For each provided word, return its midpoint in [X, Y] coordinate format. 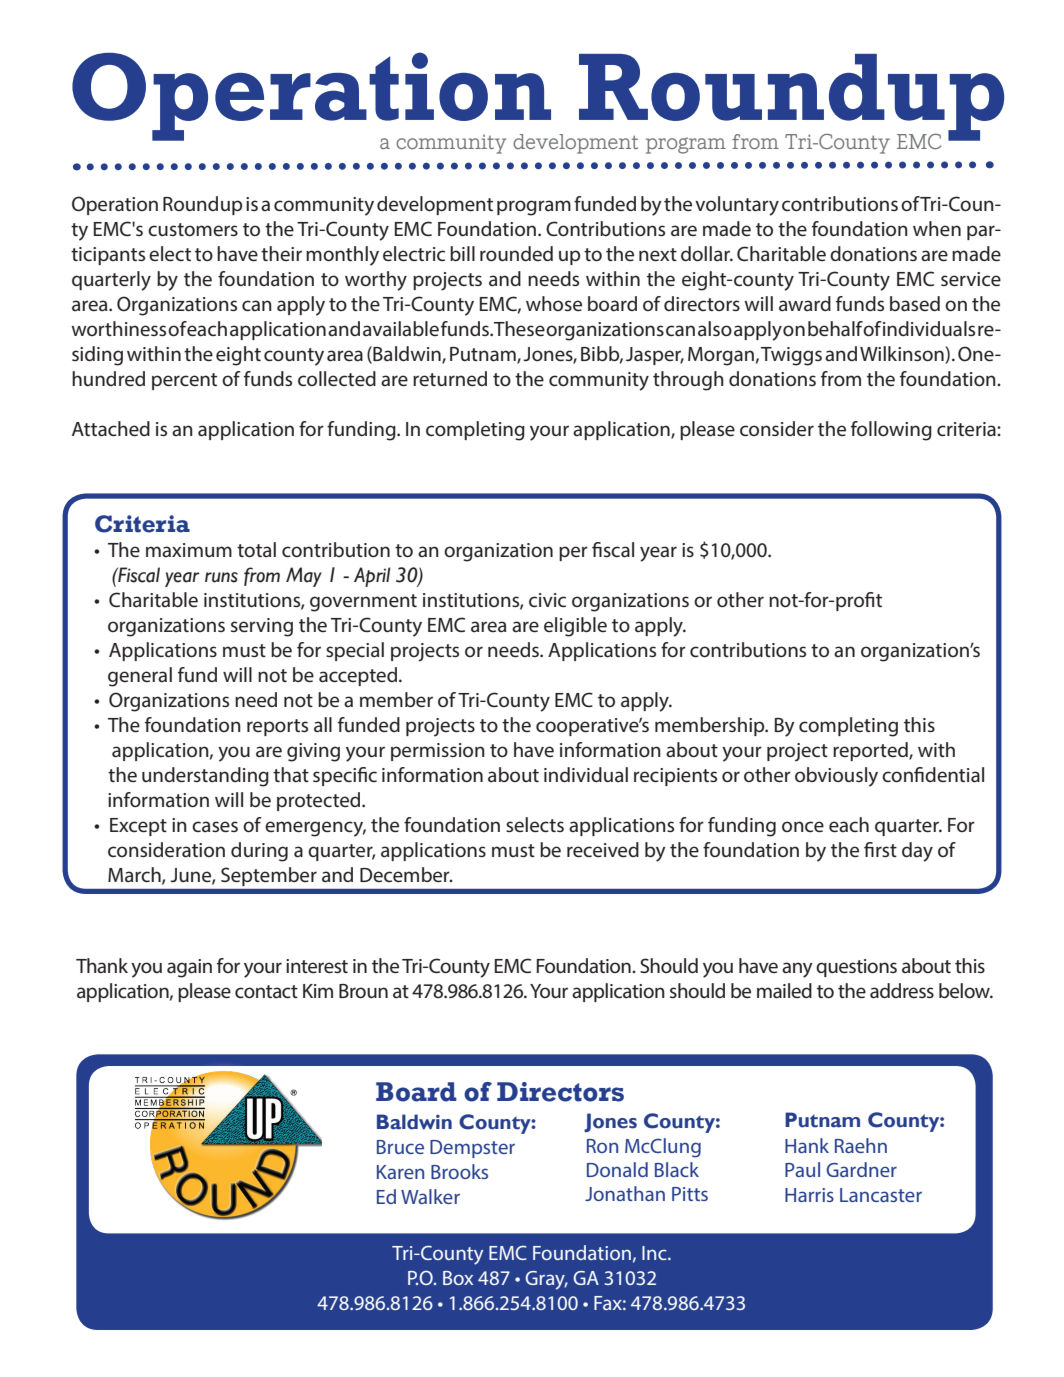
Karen [400, 1172]
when [937, 228]
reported [871, 751]
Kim [318, 991]
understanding [205, 777]
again [189, 968]
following [891, 431]
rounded [516, 253]
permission [438, 752]
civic [547, 600]
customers [193, 230]
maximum [189, 550]
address [902, 991]
